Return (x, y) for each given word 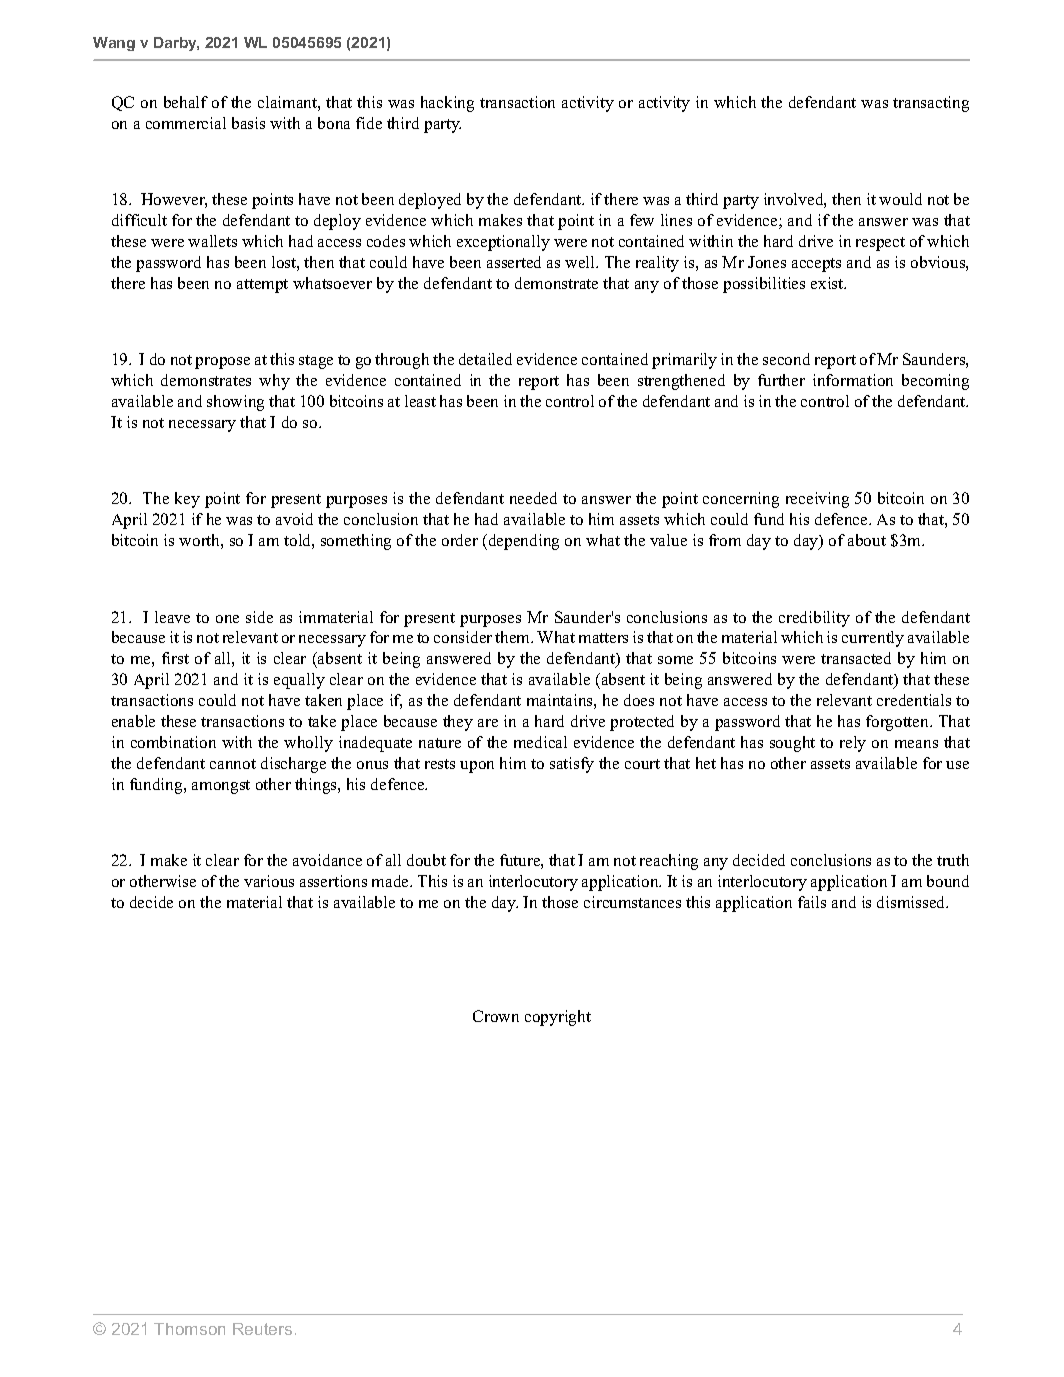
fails (812, 902)
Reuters (262, 1329)
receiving (817, 500)
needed (533, 498)
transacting (931, 104)
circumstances (632, 902)
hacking (447, 104)
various (269, 881)
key (187, 500)
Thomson (189, 1329)
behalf (186, 102)
